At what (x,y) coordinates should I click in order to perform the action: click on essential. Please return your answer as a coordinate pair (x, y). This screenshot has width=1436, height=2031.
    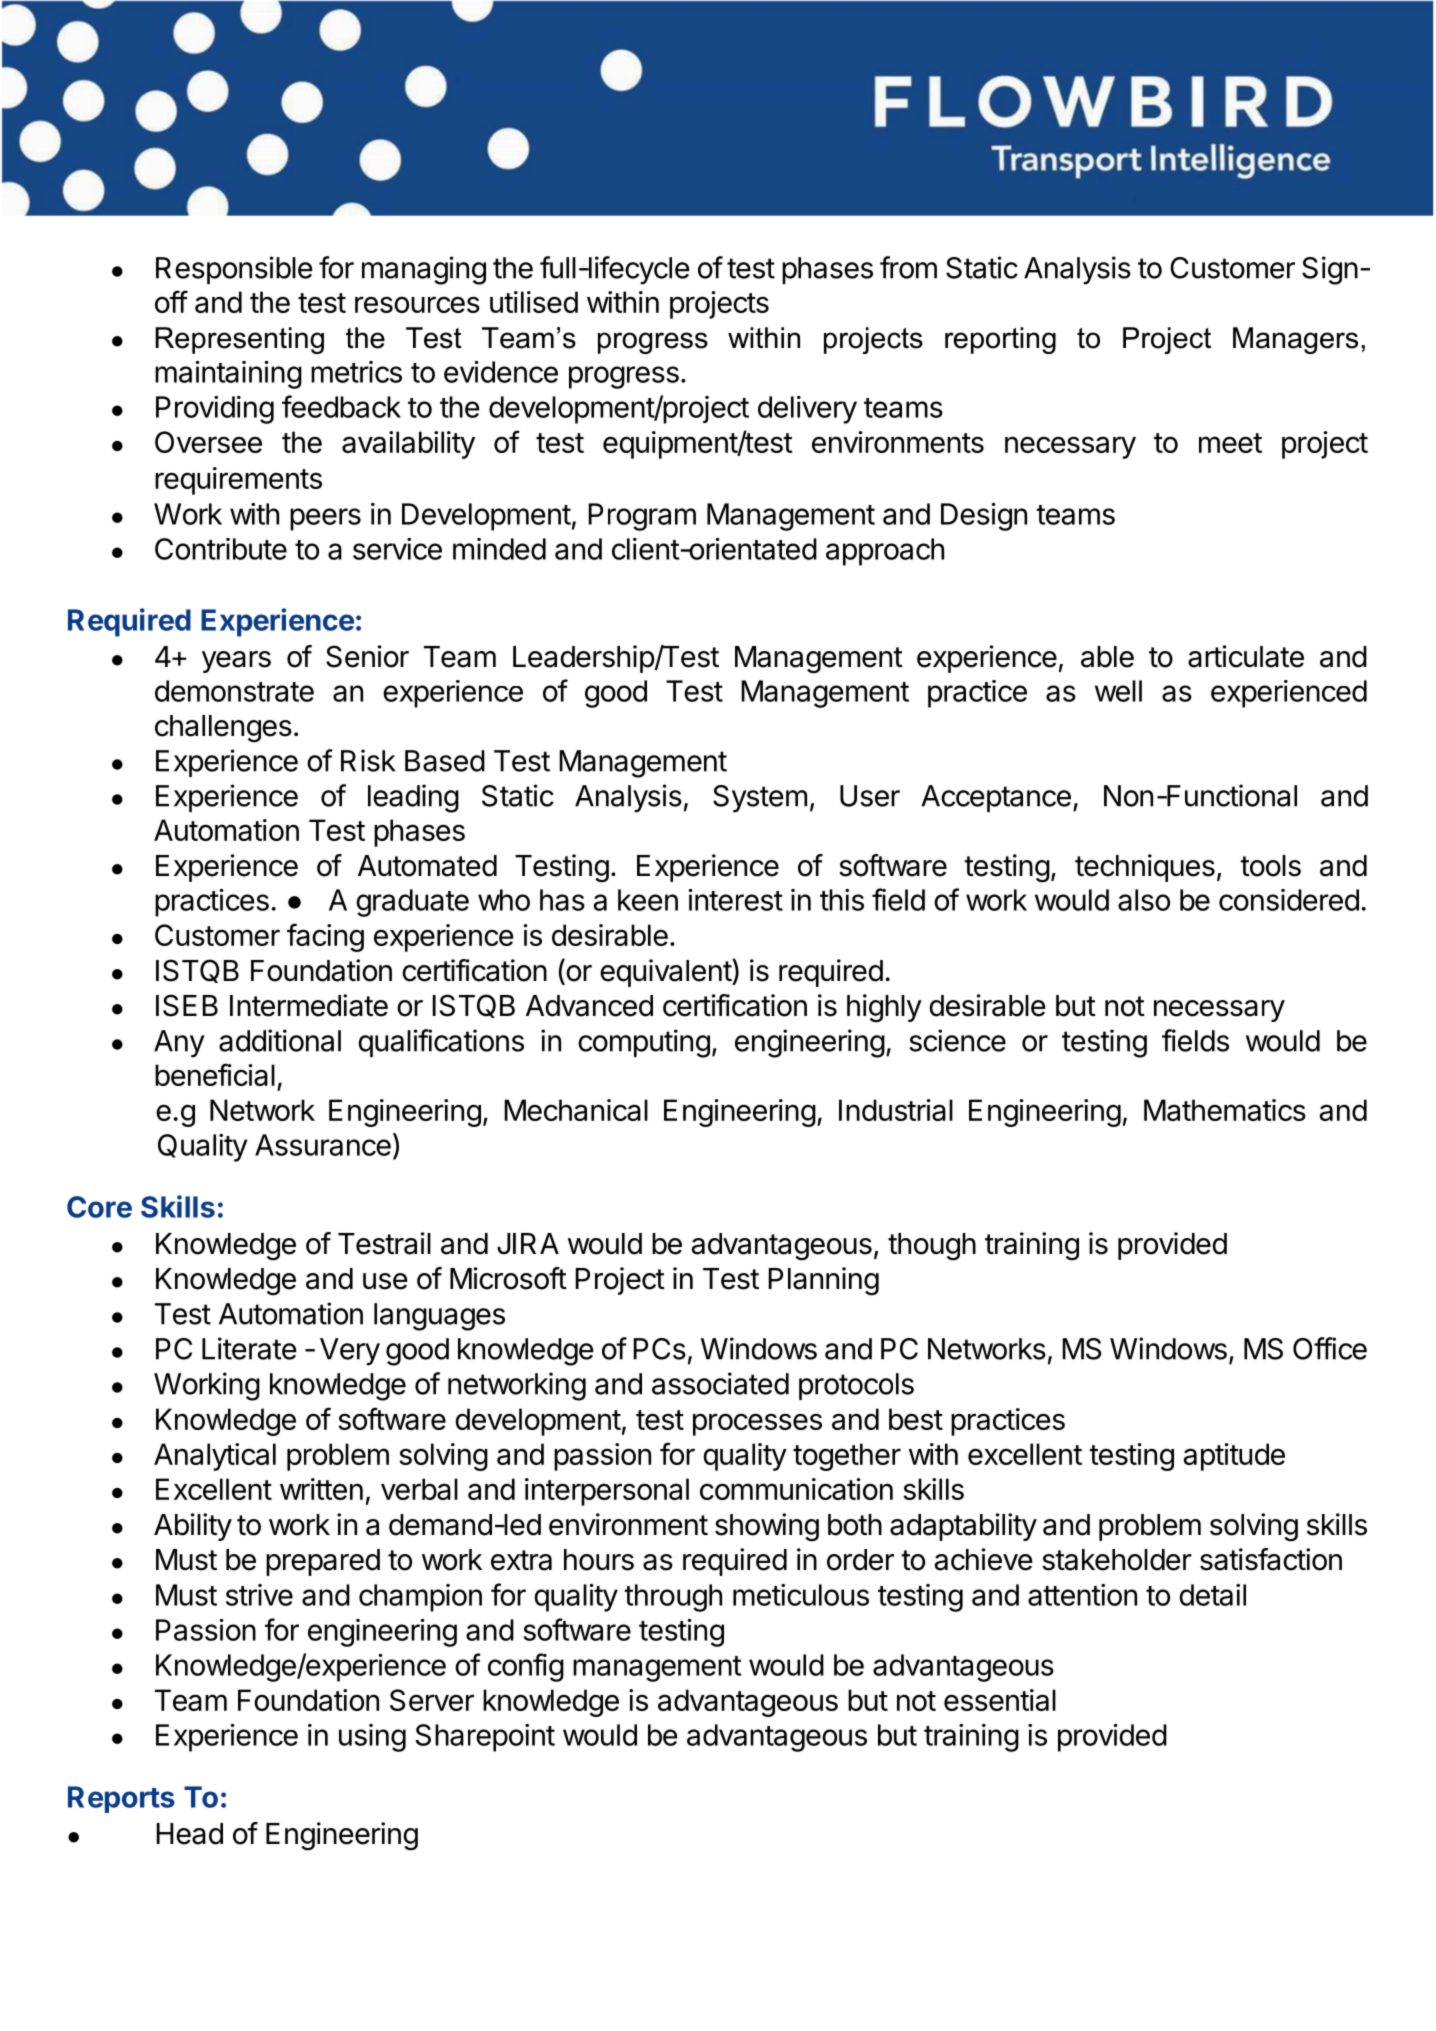
    Looking at the image, I should click on (1000, 1700).
